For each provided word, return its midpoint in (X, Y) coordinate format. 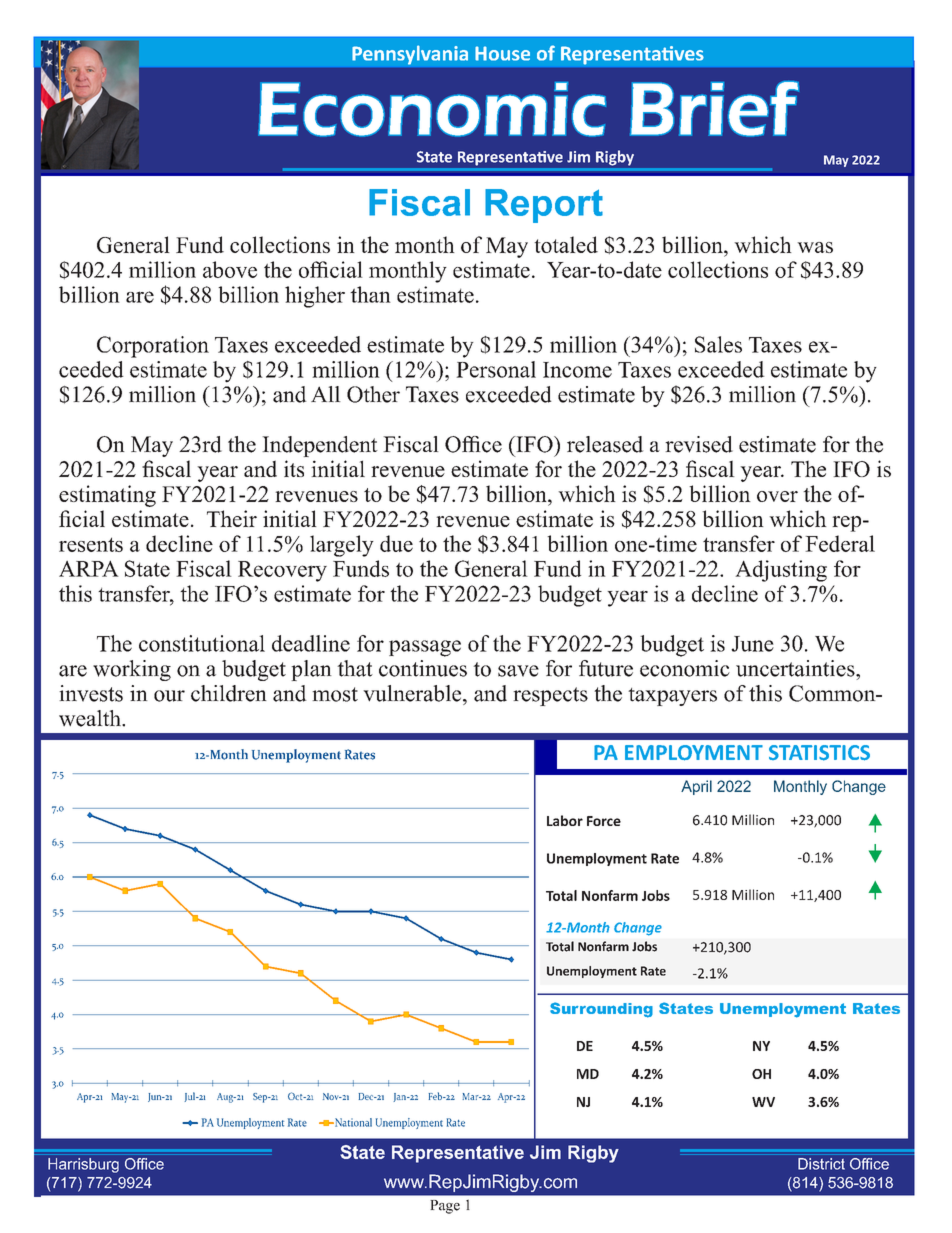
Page (445, 1207)
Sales (718, 344)
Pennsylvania (410, 55)
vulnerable (413, 693)
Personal (496, 369)
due (396, 543)
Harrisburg (83, 1165)
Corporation (153, 347)
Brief (714, 109)
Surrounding (601, 1010)
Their (232, 518)
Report (544, 206)
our (169, 696)
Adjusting (781, 571)
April (696, 787)
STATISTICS (819, 753)
